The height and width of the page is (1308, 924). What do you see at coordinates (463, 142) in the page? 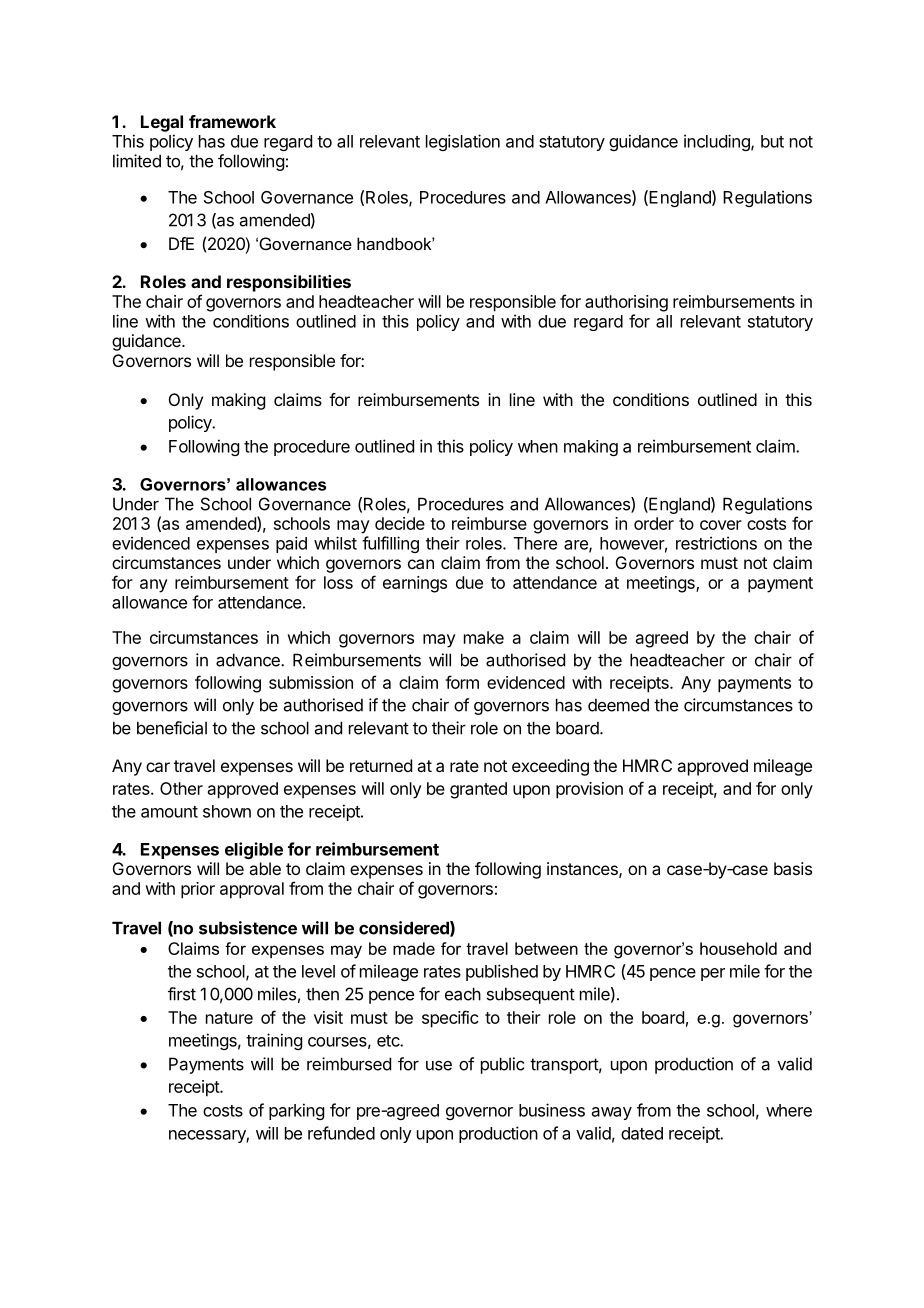
I see `legislation` at bounding box center [463, 142].
